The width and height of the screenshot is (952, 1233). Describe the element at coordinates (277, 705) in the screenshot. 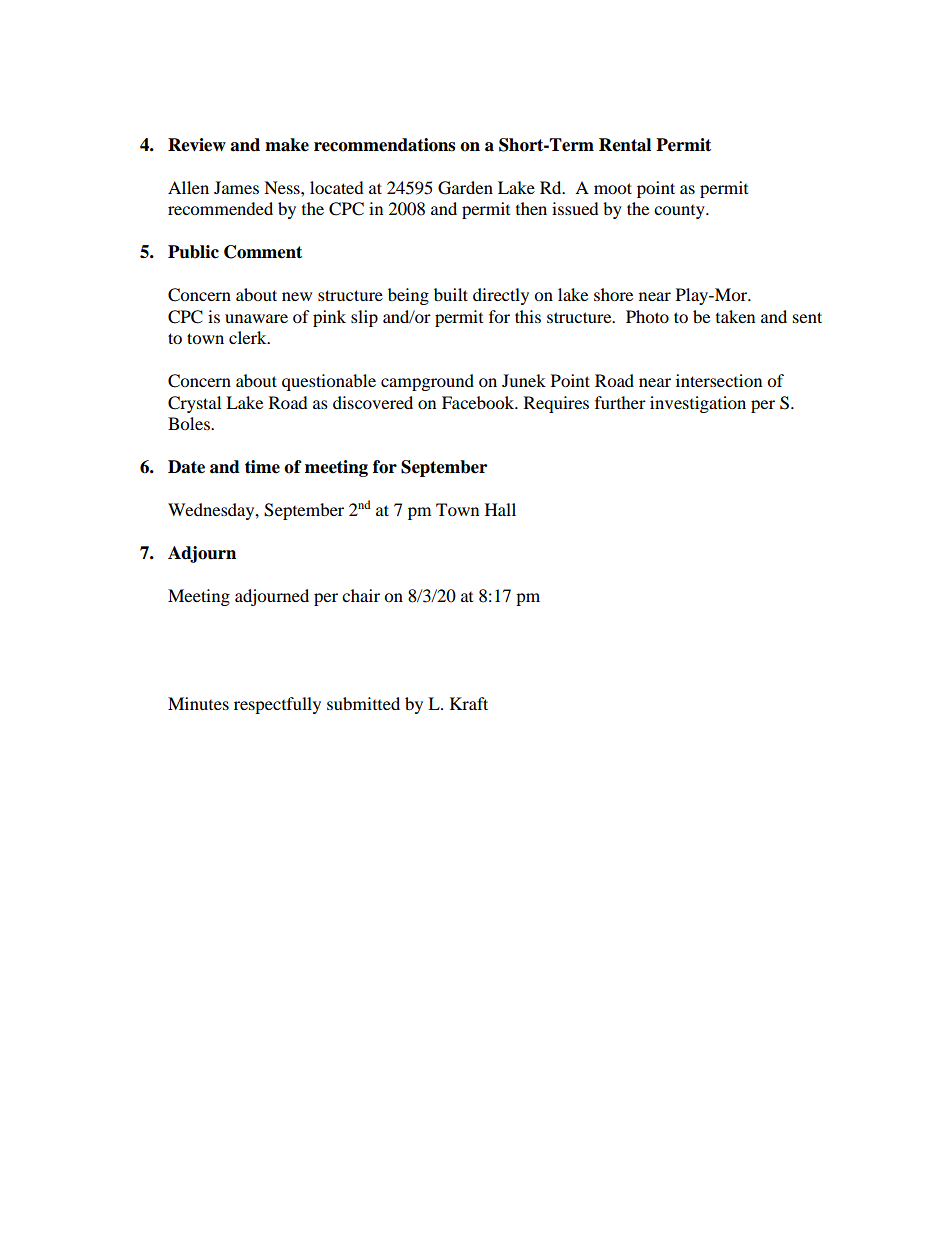

I see `respectfully` at that location.
